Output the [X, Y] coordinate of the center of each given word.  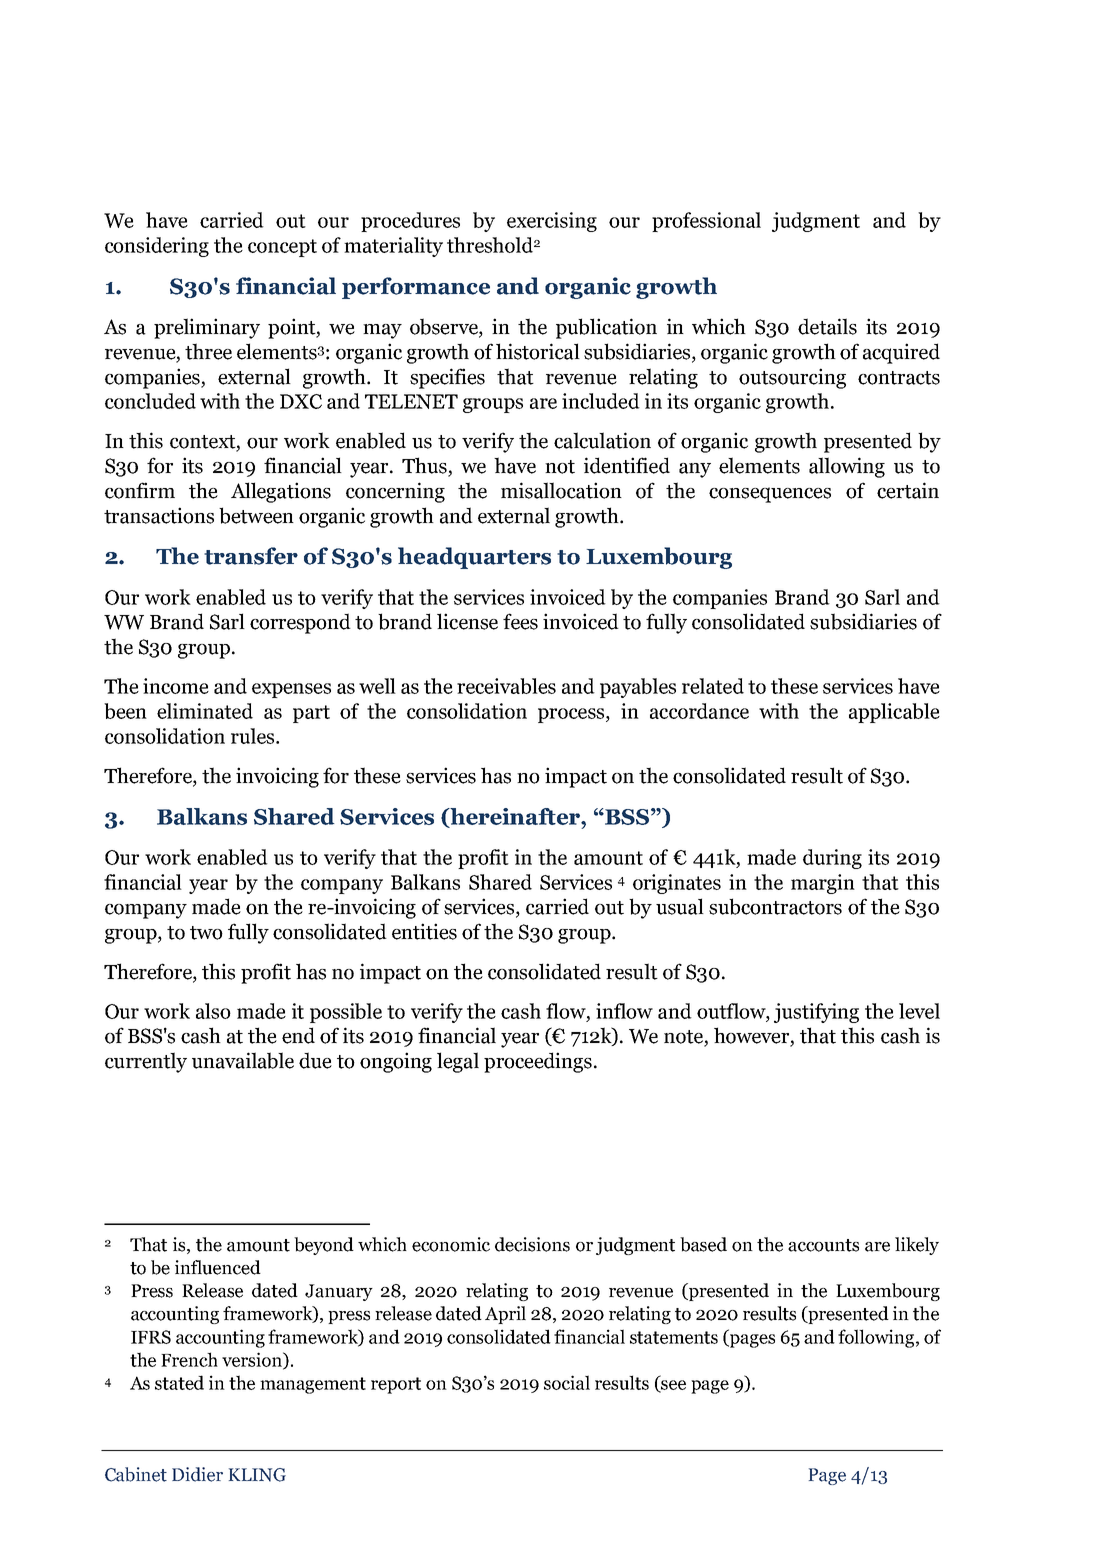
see [672, 1386]
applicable [894, 713]
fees [520, 621]
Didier [197, 1474]
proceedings [538, 1062]
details [827, 326]
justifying [816, 1013]
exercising [552, 222]
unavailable [243, 1060]
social [567, 1382]
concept [282, 248]
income [176, 686]
